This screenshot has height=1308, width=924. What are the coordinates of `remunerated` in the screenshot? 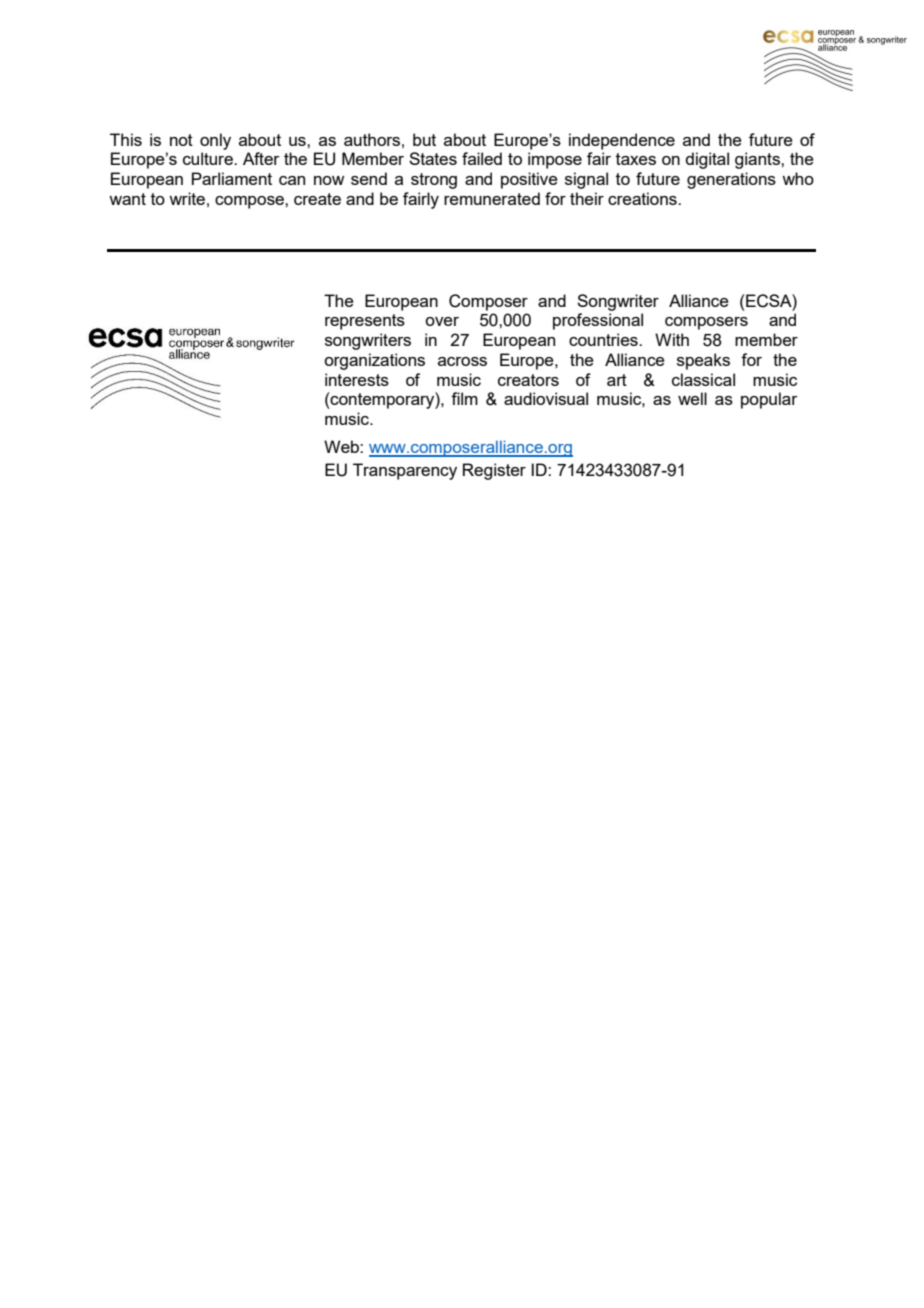 It's located at (492, 198).
